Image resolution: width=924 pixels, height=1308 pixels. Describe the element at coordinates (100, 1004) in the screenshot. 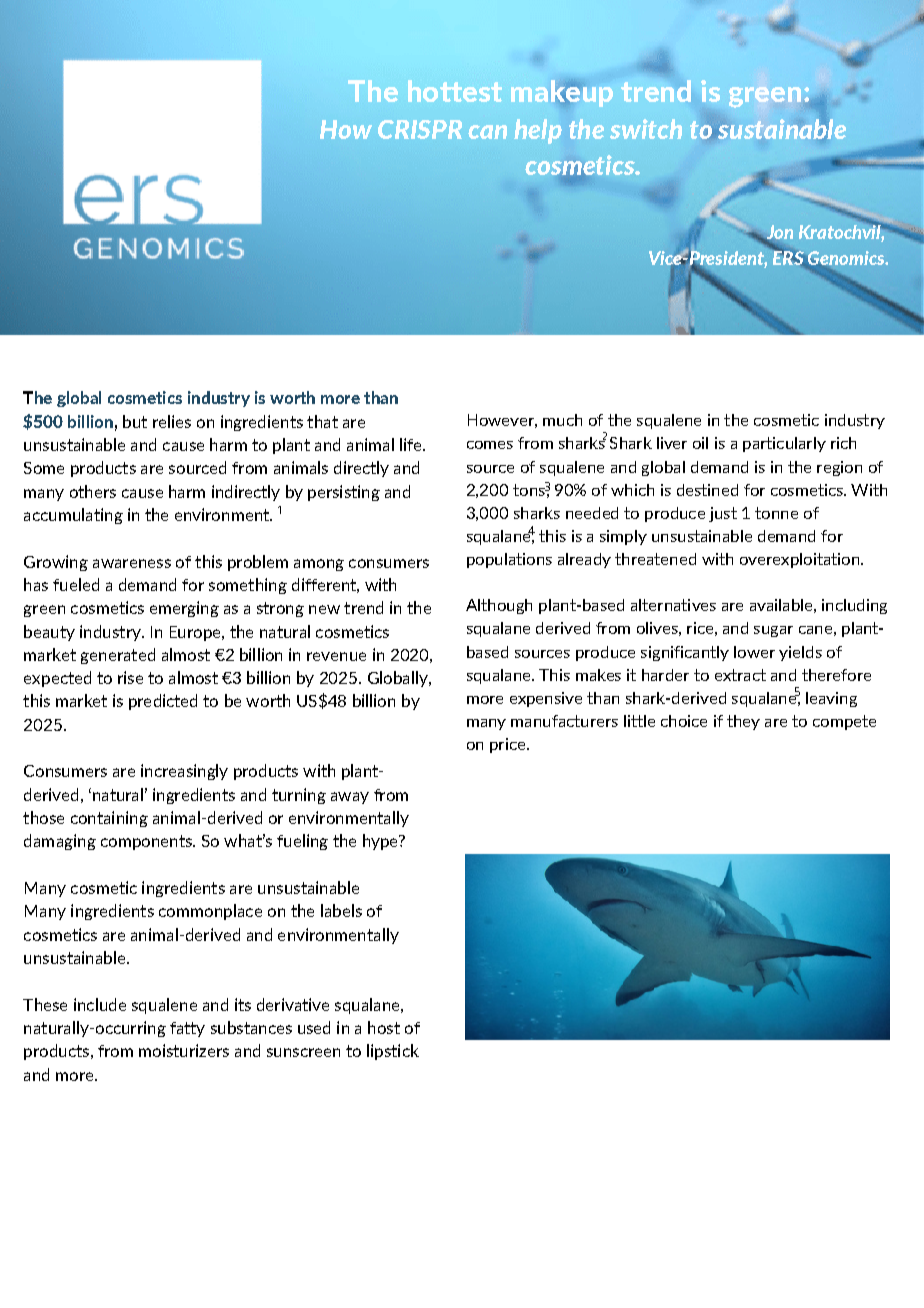

I see `include` at that location.
